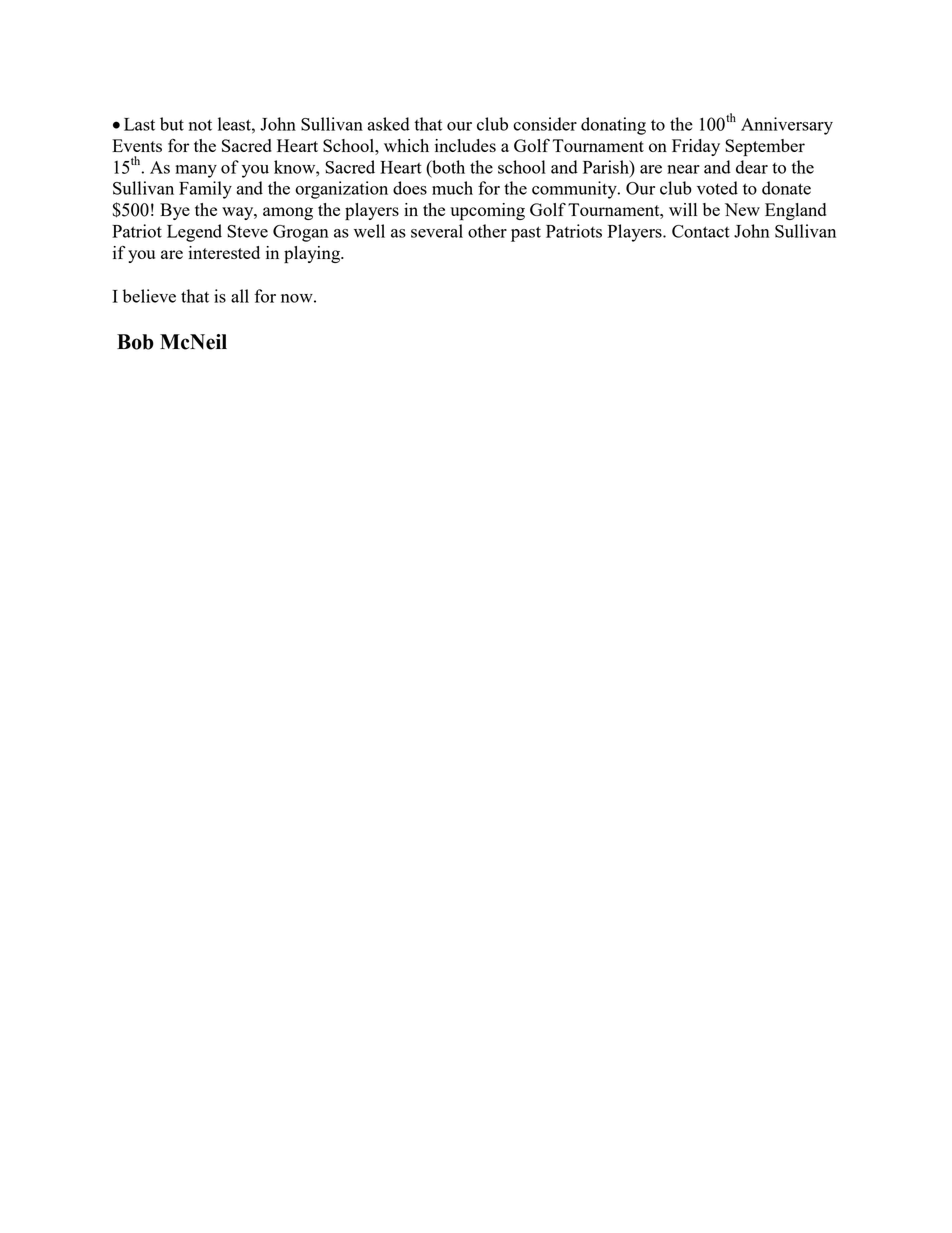 The image size is (952, 1233). What do you see at coordinates (194, 233) in the screenshot?
I see `Legend` at bounding box center [194, 233].
